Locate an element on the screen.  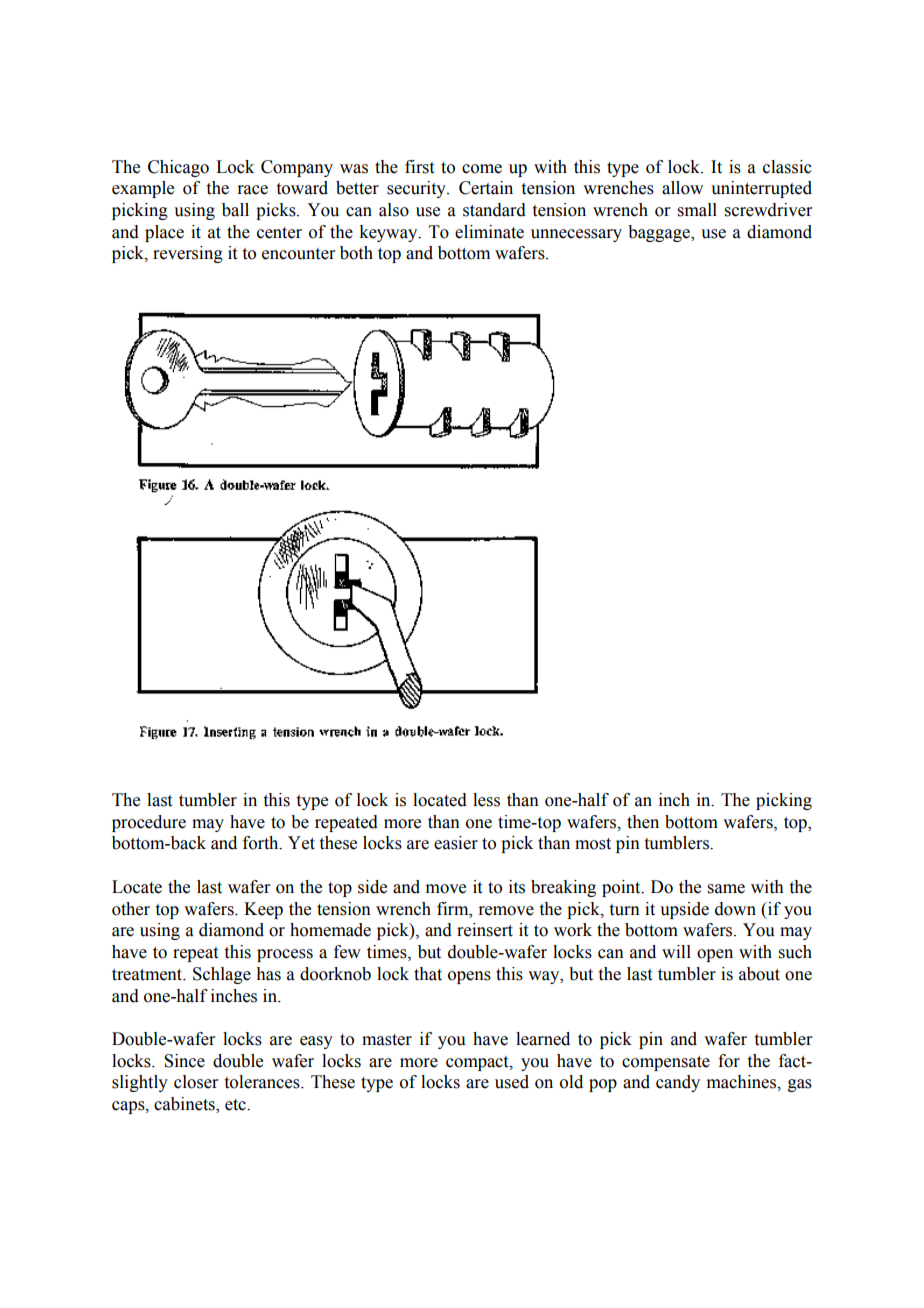
compact is located at coordinates (478, 1063).
